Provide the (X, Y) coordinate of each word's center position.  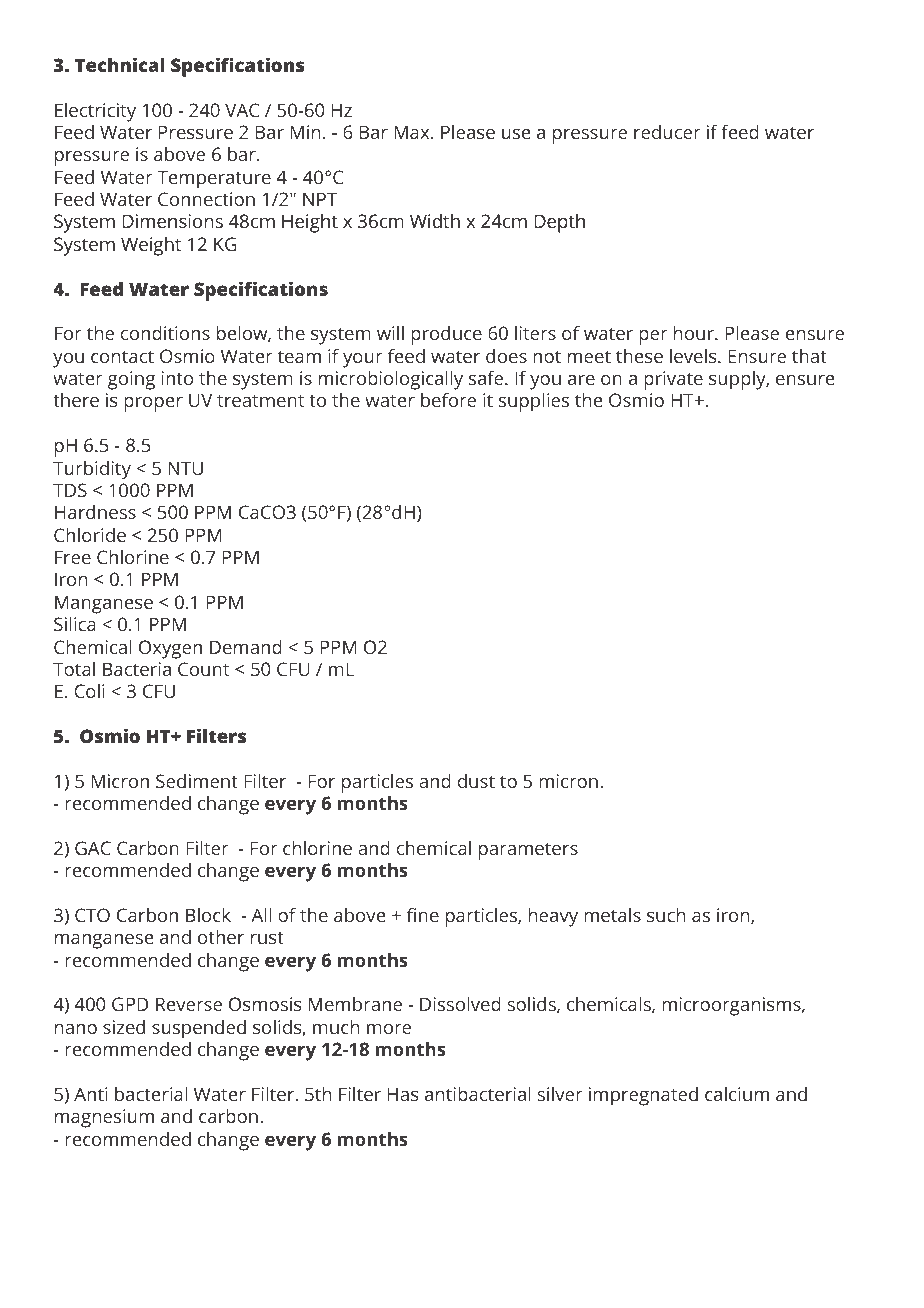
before (448, 400)
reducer (667, 132)
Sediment (197, 781)
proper (153, 404)
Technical (120, 64)
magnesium (104, 1118)
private (673, 380)
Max (413, 132)
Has (403, 1094)
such (666, 915)
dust (476, 781)
